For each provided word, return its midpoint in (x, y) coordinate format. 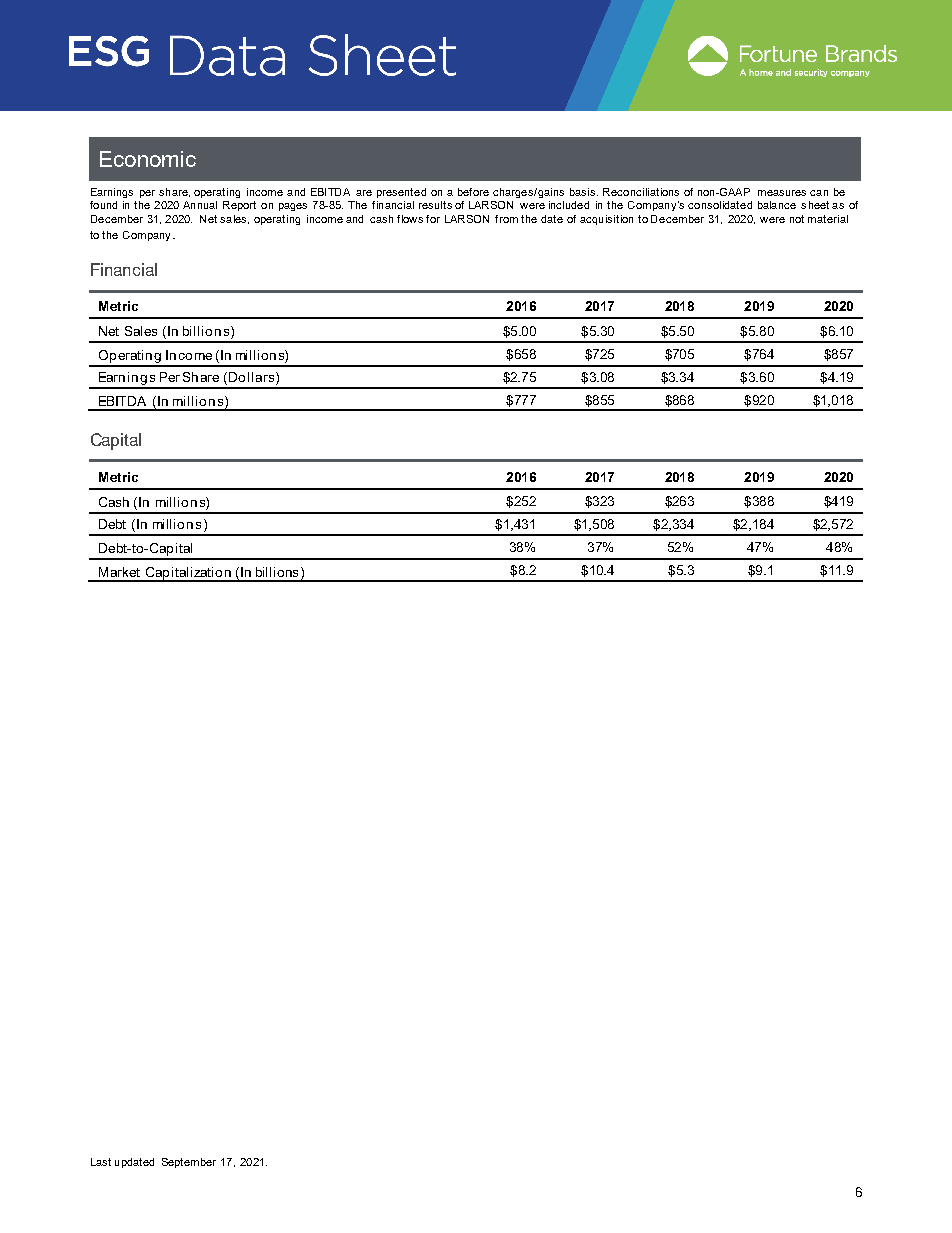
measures (782, 193)
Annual (200, 205)
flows (410, 219)
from (506, 219)
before (473, 192)
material (828, 219)
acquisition (606, 220)
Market (119, 572)
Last (101, 1162)
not (797, 219)
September (189, 1163)
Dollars (251, 377)
